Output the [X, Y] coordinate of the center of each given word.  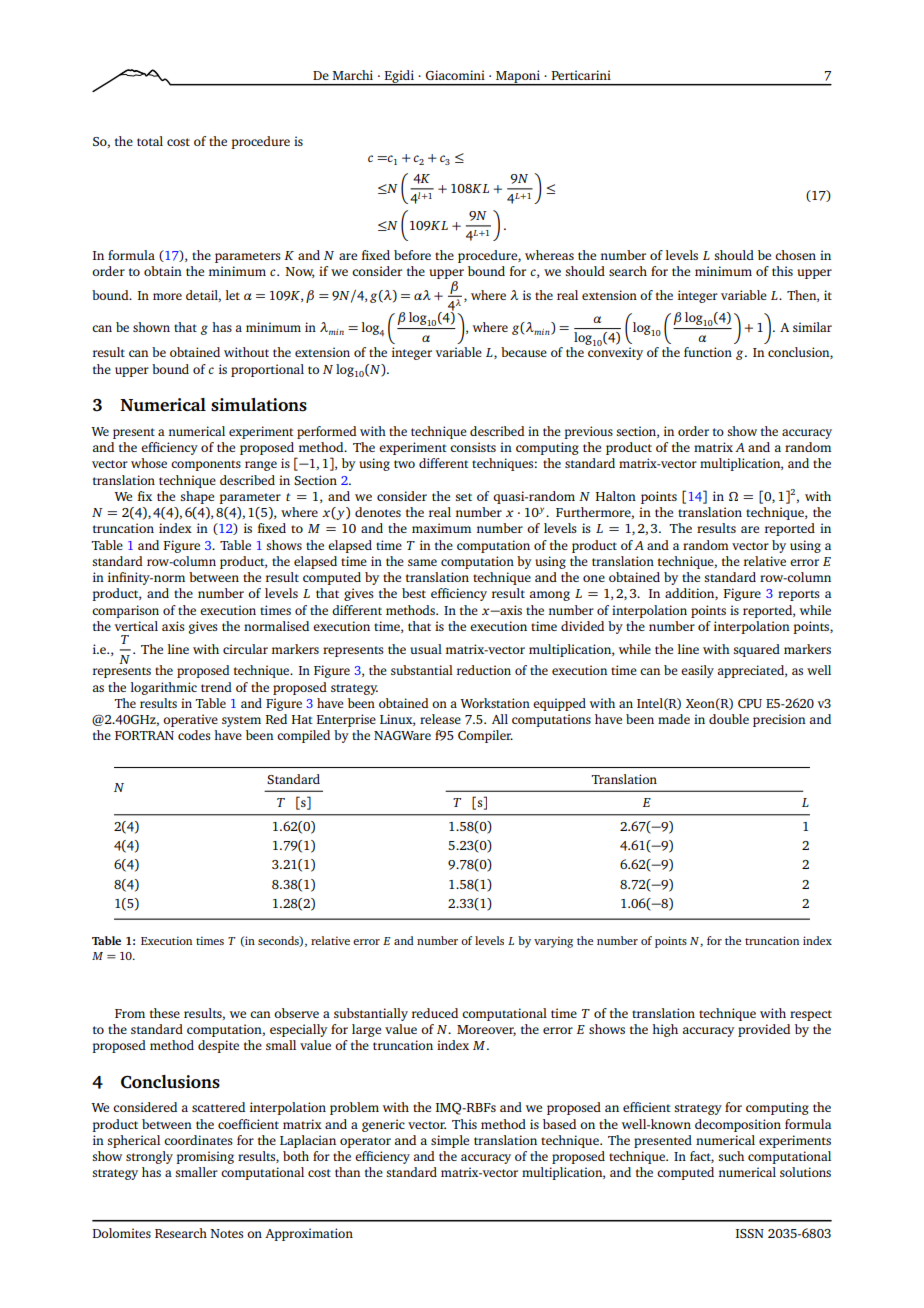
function [708, 352]
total [150, 141]
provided [764, 1030]
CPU [750, 703]
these [165, 1013]
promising [205, 1157]
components [206, 465]
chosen [795, 255]
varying [553, 942]
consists [473, 447]
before [412, 255]
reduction [484, 670]
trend [216, 687]
